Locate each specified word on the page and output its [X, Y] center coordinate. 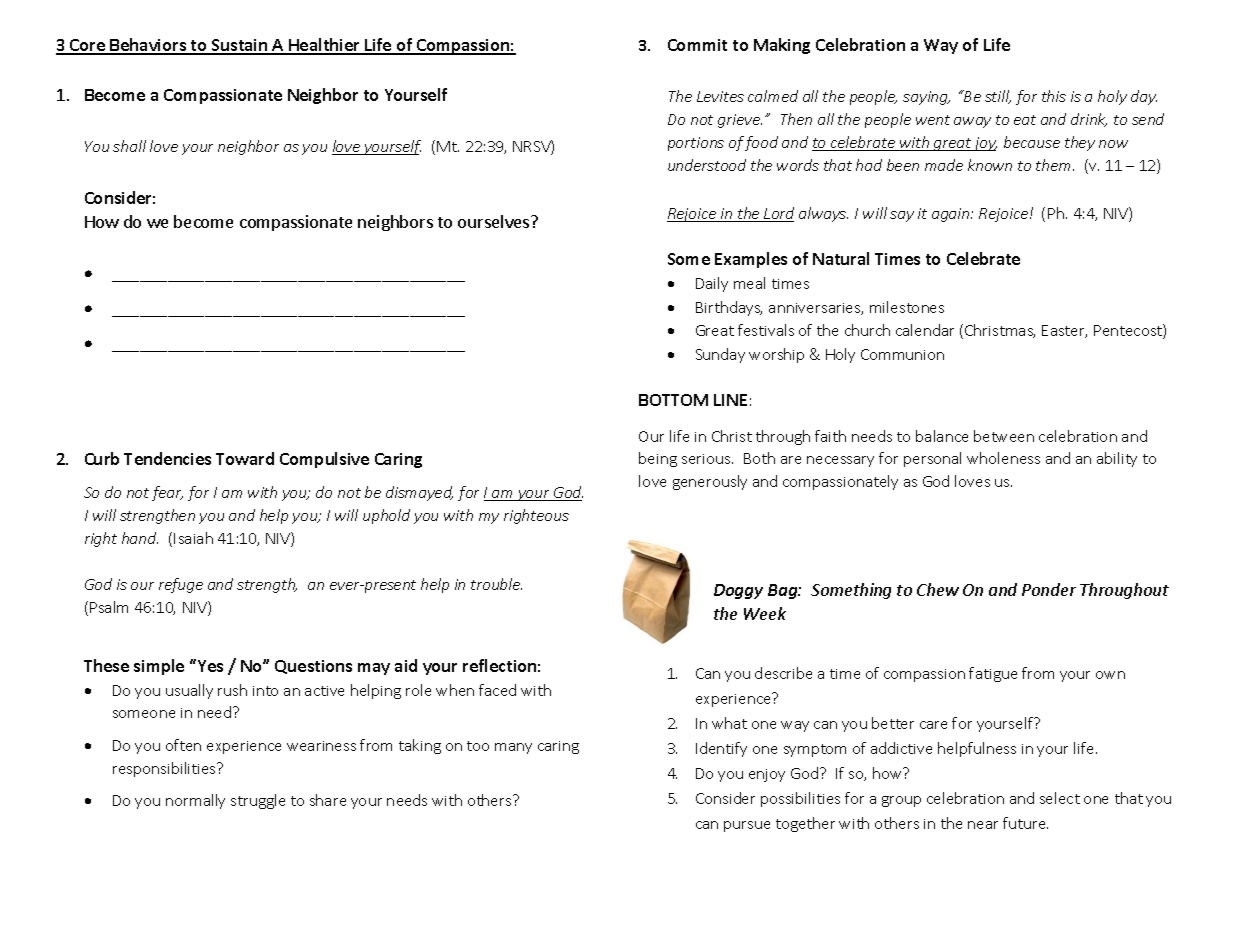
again [952, 215]
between [1004, 436]
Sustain [240, 46]
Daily [712, 284]
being [658, 459]
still [998, 97]
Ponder [1049, 589]
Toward [245, 458]
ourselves [495, 221]
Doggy [738, 591]
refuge [181, 585]
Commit [697, 45]
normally [195, 801]
